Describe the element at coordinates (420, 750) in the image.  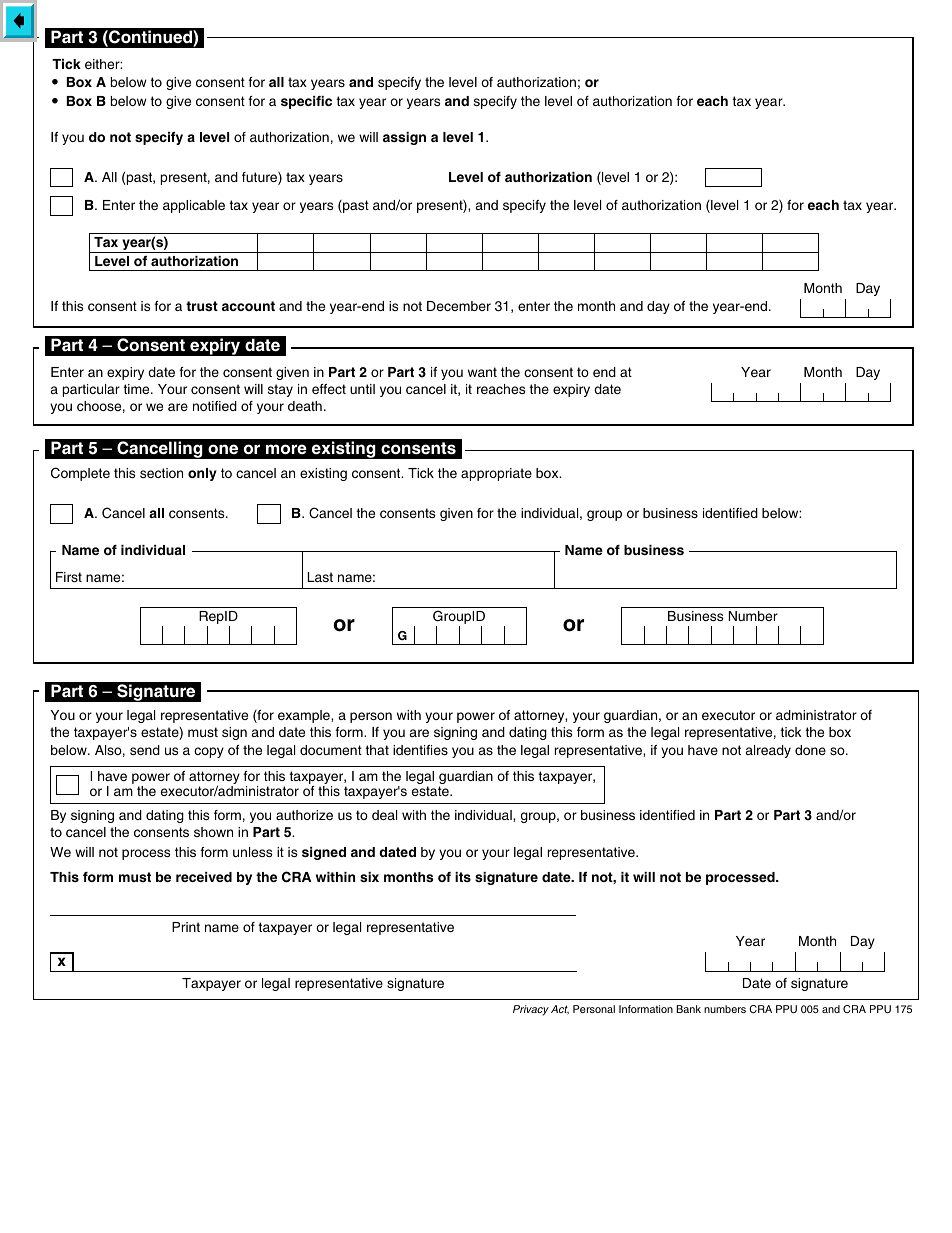
I see `identifies` at that location.
